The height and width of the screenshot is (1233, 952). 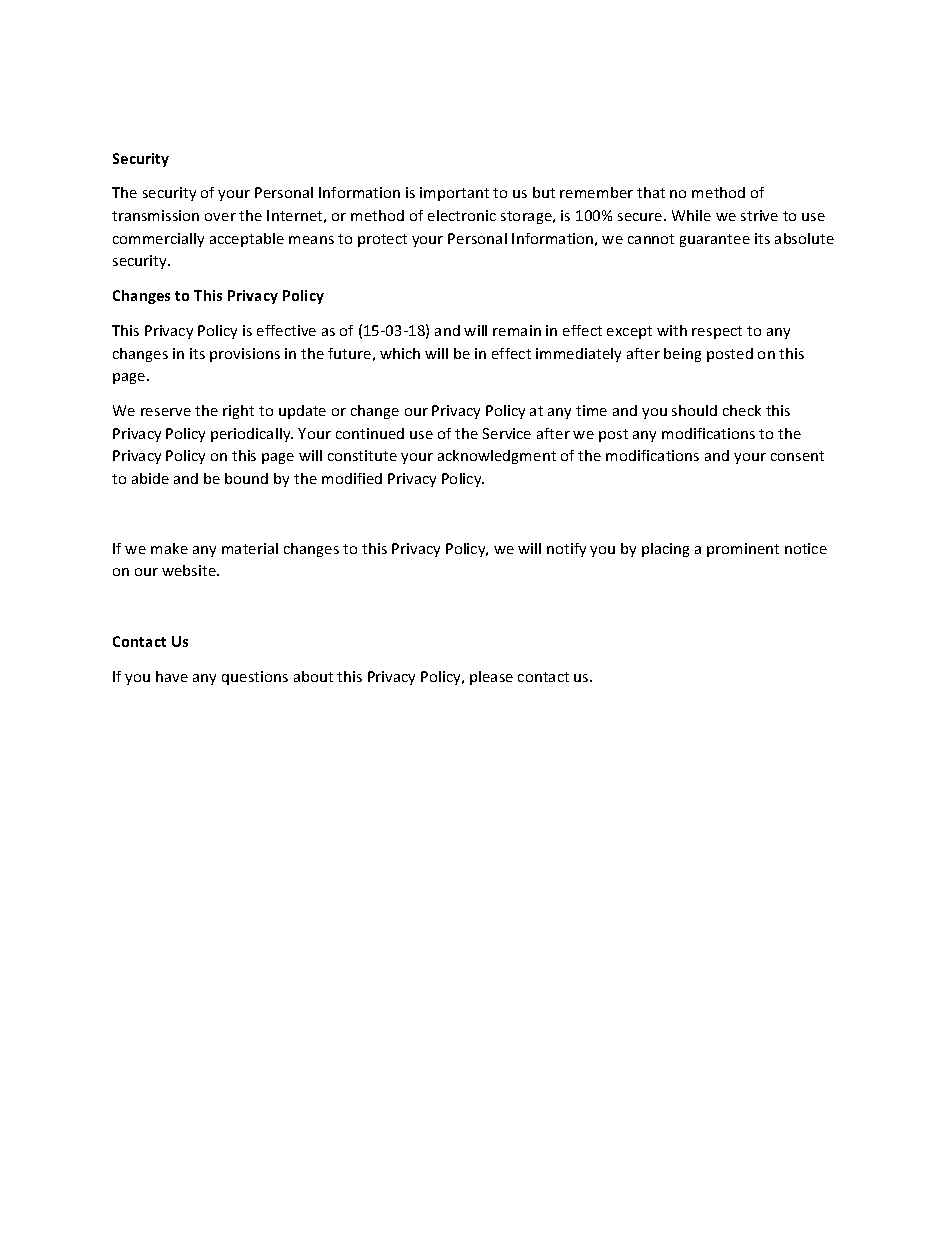 What do you see at coordinates (743, 550) in the screenshot?
I see `prominent` at bounding box center [743, 550].
